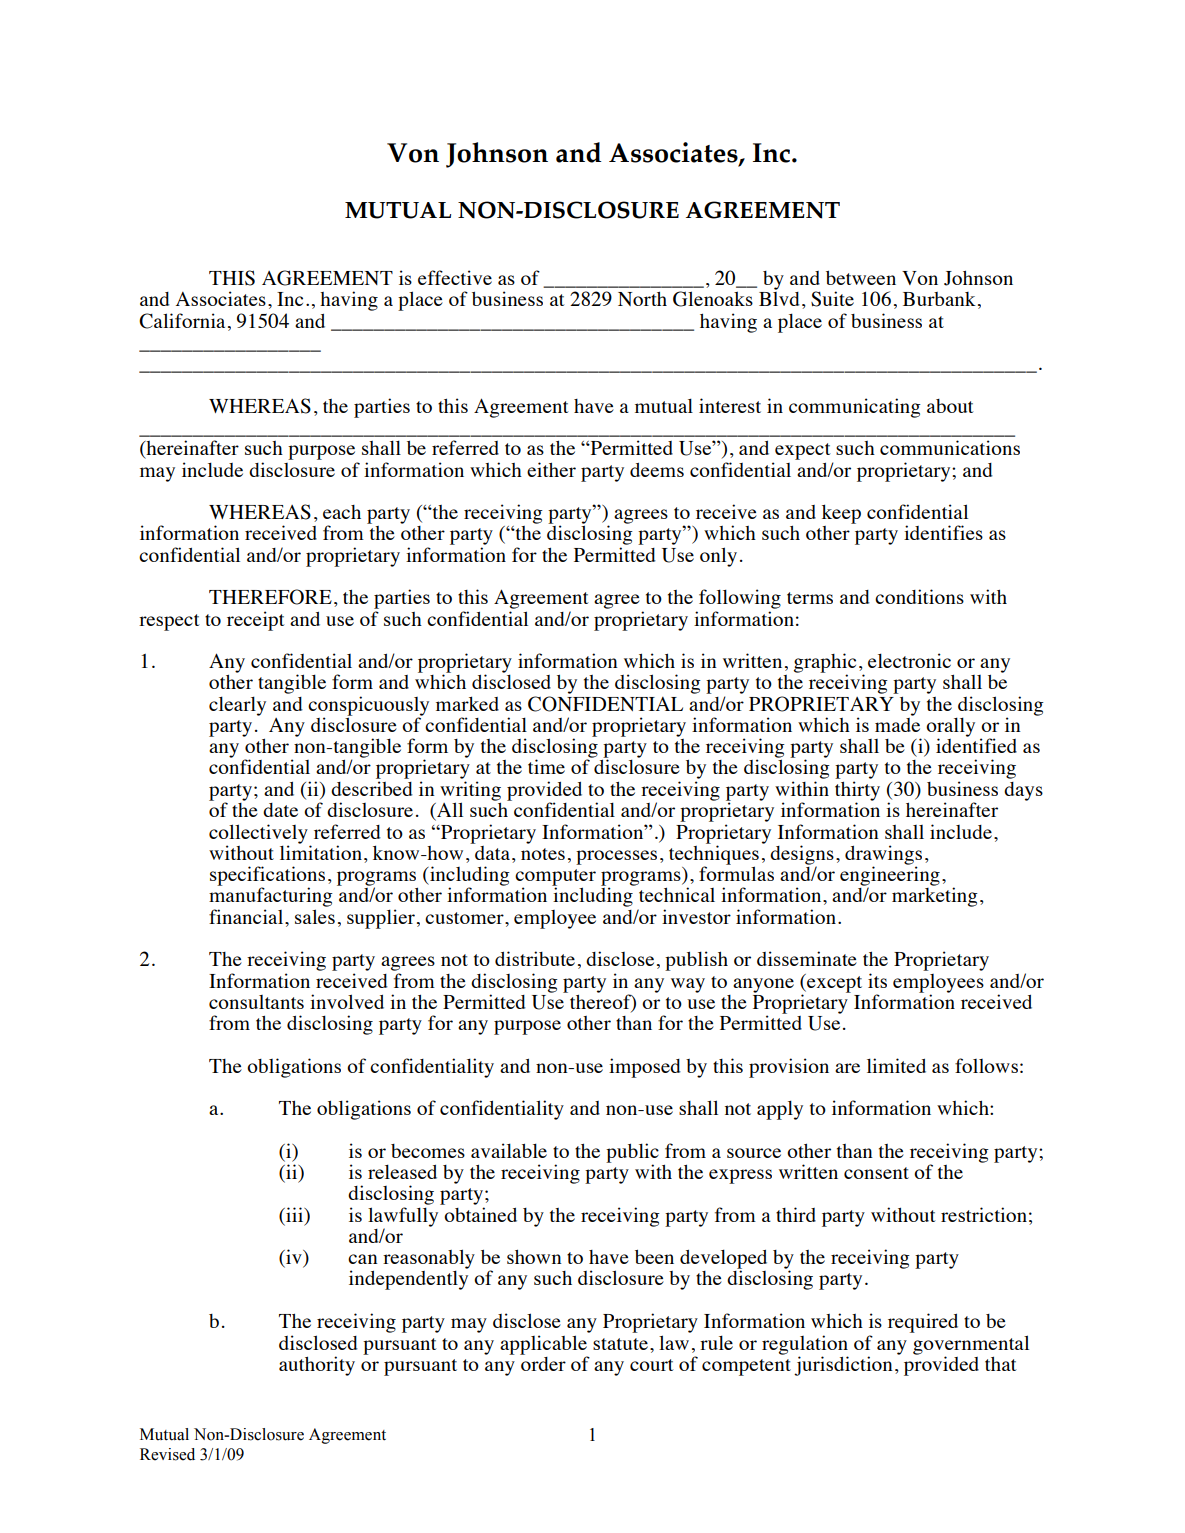 The width and height of the page is (1185, 1533). Describe the element at coordinates (652, 1365) in the page. I see `court` at that location.
